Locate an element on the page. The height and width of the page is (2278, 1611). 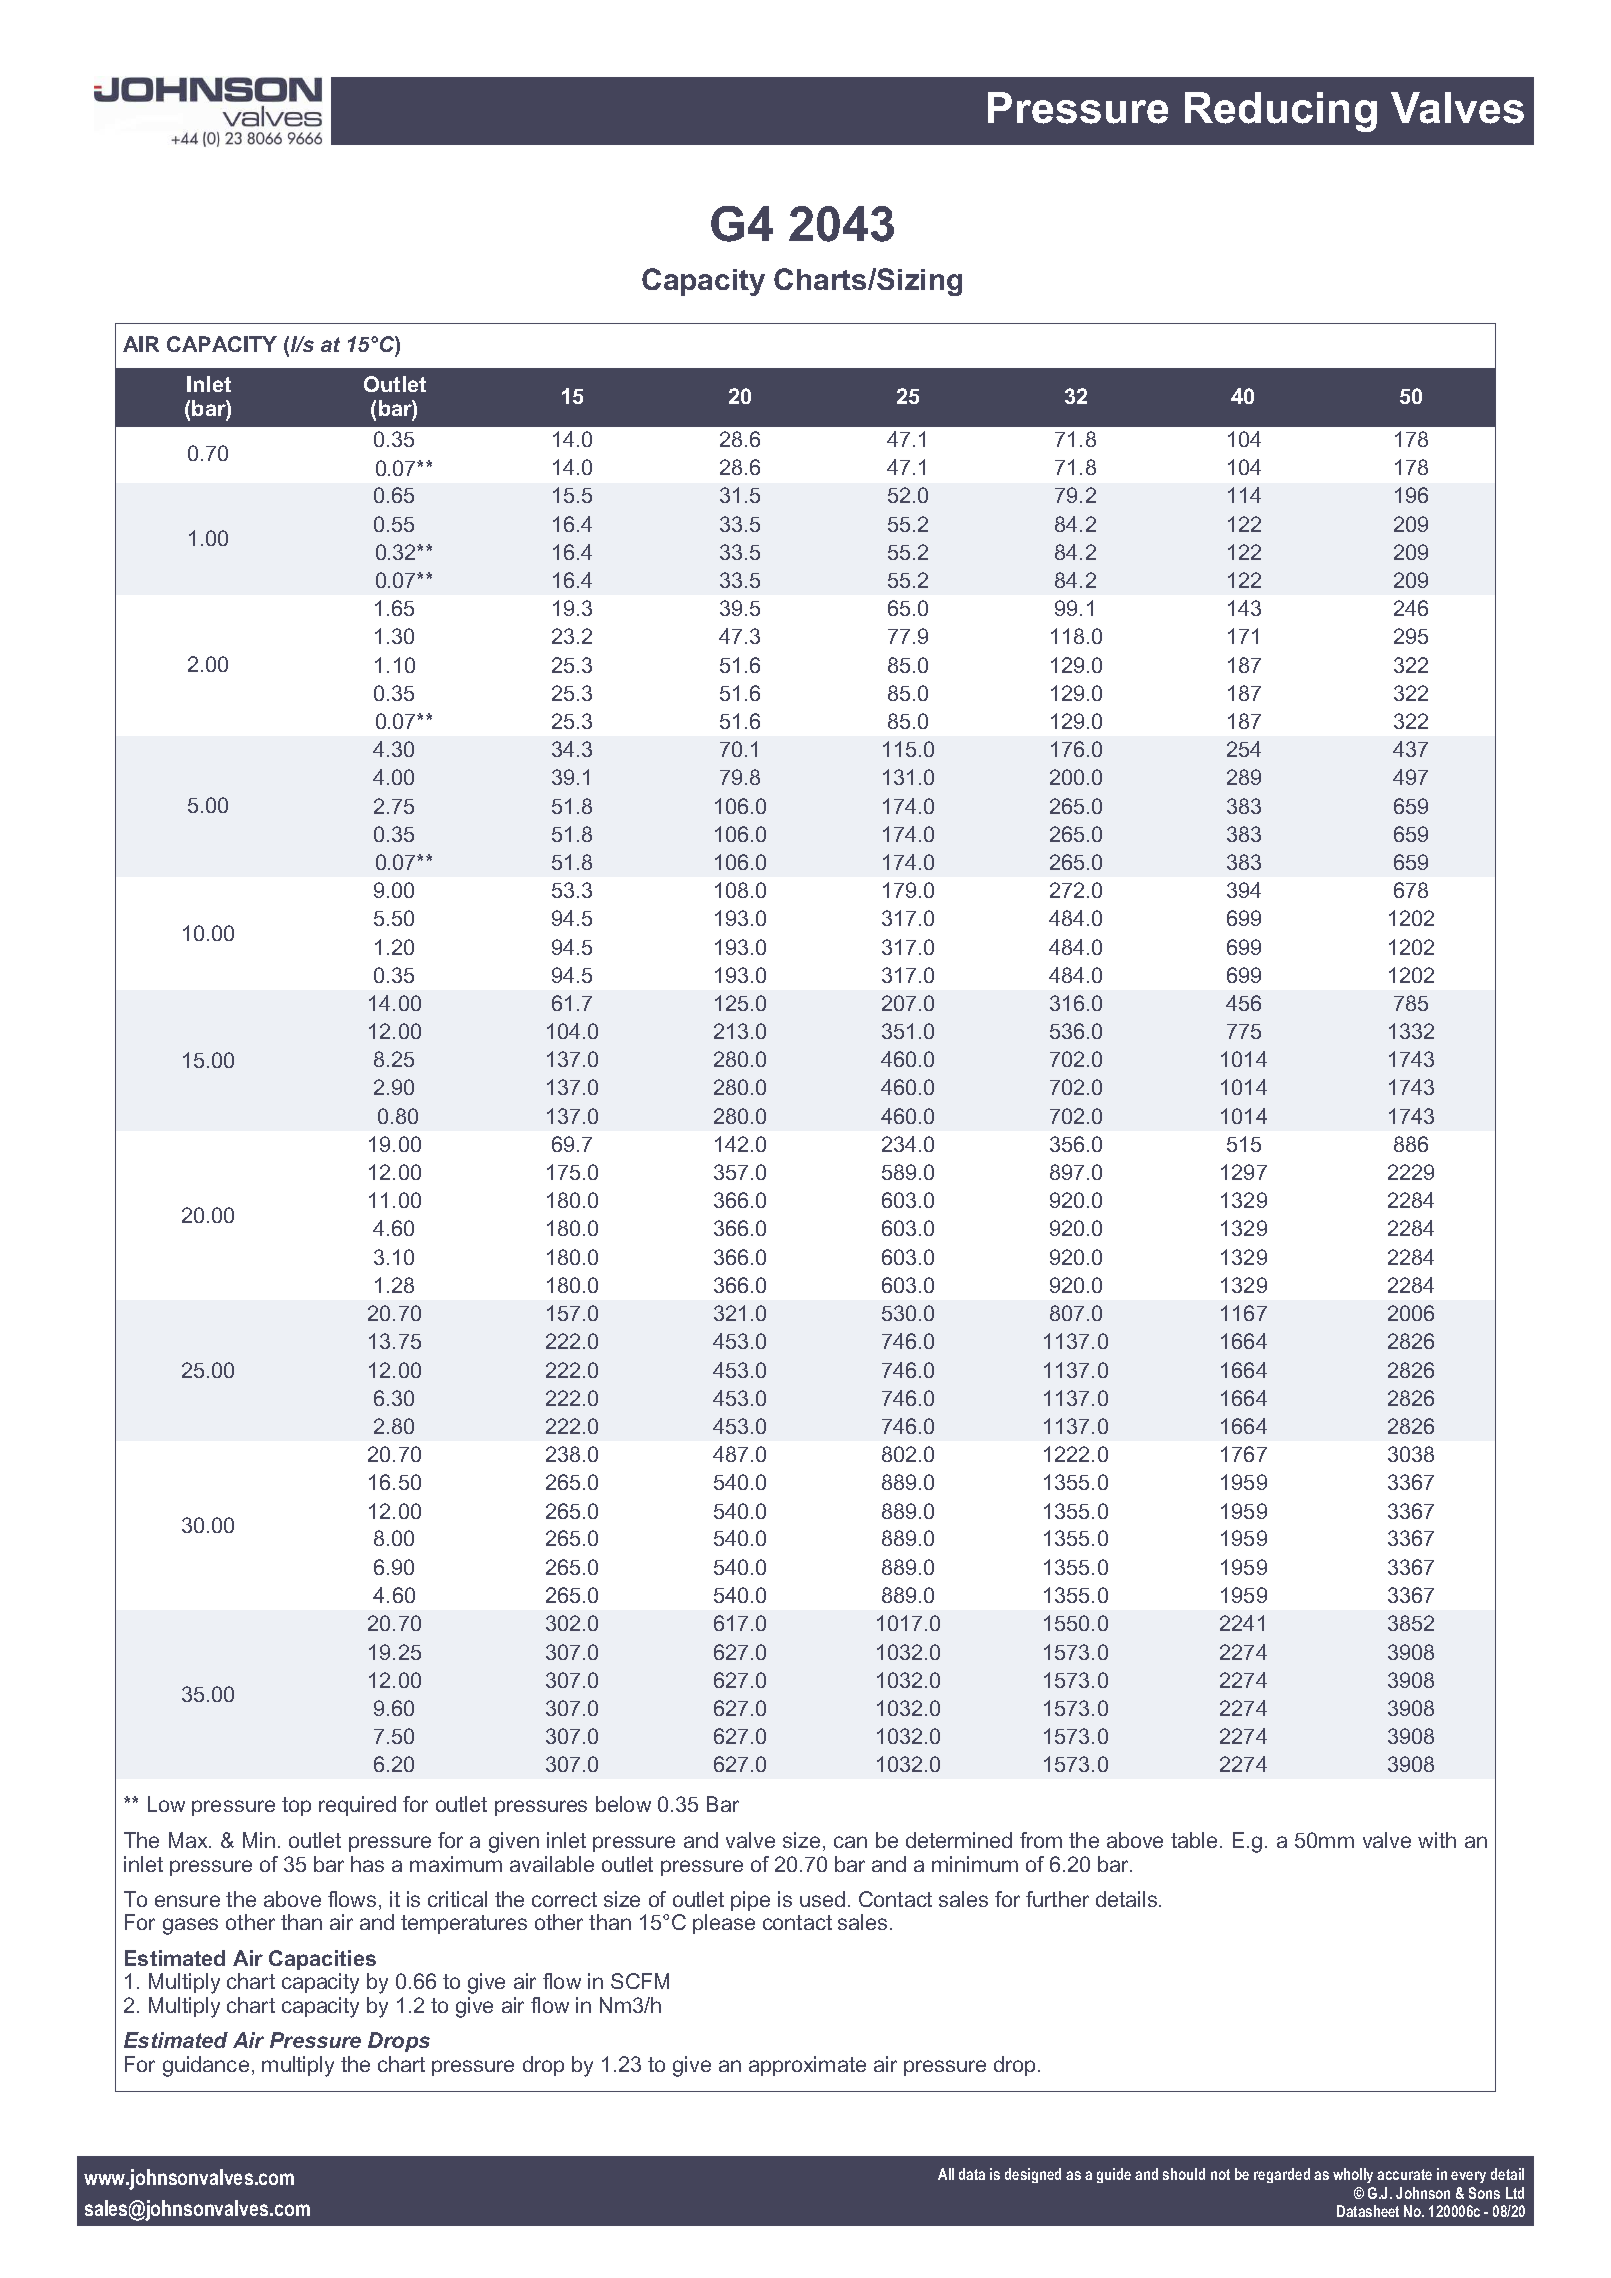
required is located at coordinates (357, 1806).
